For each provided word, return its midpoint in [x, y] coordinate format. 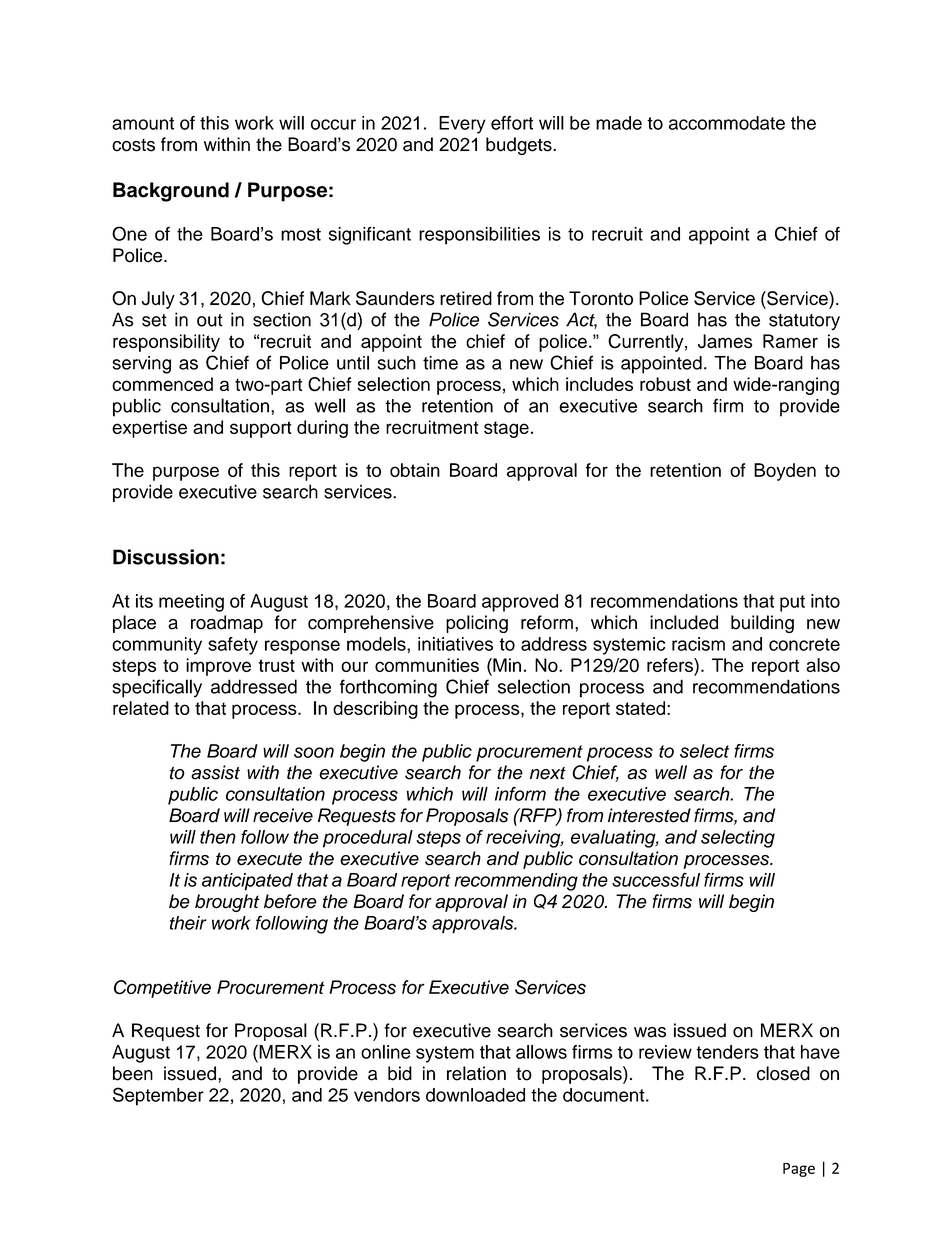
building [762, 624]
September [158, 1096]
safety [233, 646]
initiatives [455, 644]
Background [171, 192]
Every [462, 125]
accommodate [727, 123]
